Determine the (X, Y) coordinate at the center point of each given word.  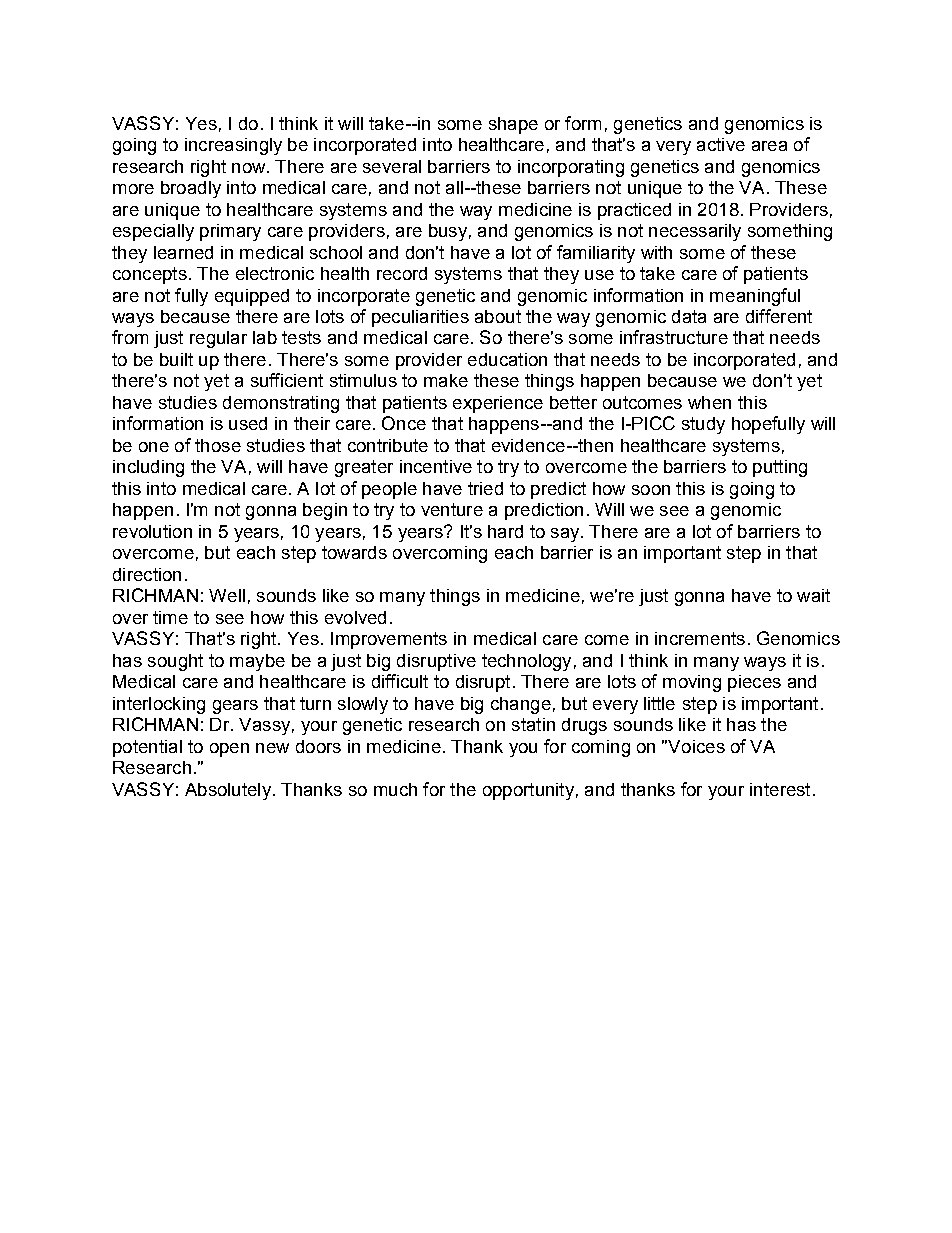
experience (498, 404)
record (402, 273)
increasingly (233, 146)
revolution (152, 531)
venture (452, 509)
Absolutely (228, 791)
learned (183, 252)
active (721, 144)
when (709, 402)
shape (513, 125)
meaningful (755, 297)
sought (175, 662)
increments (700, 638)
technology (526, 662)
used (248, 423)
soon (651, 490)
